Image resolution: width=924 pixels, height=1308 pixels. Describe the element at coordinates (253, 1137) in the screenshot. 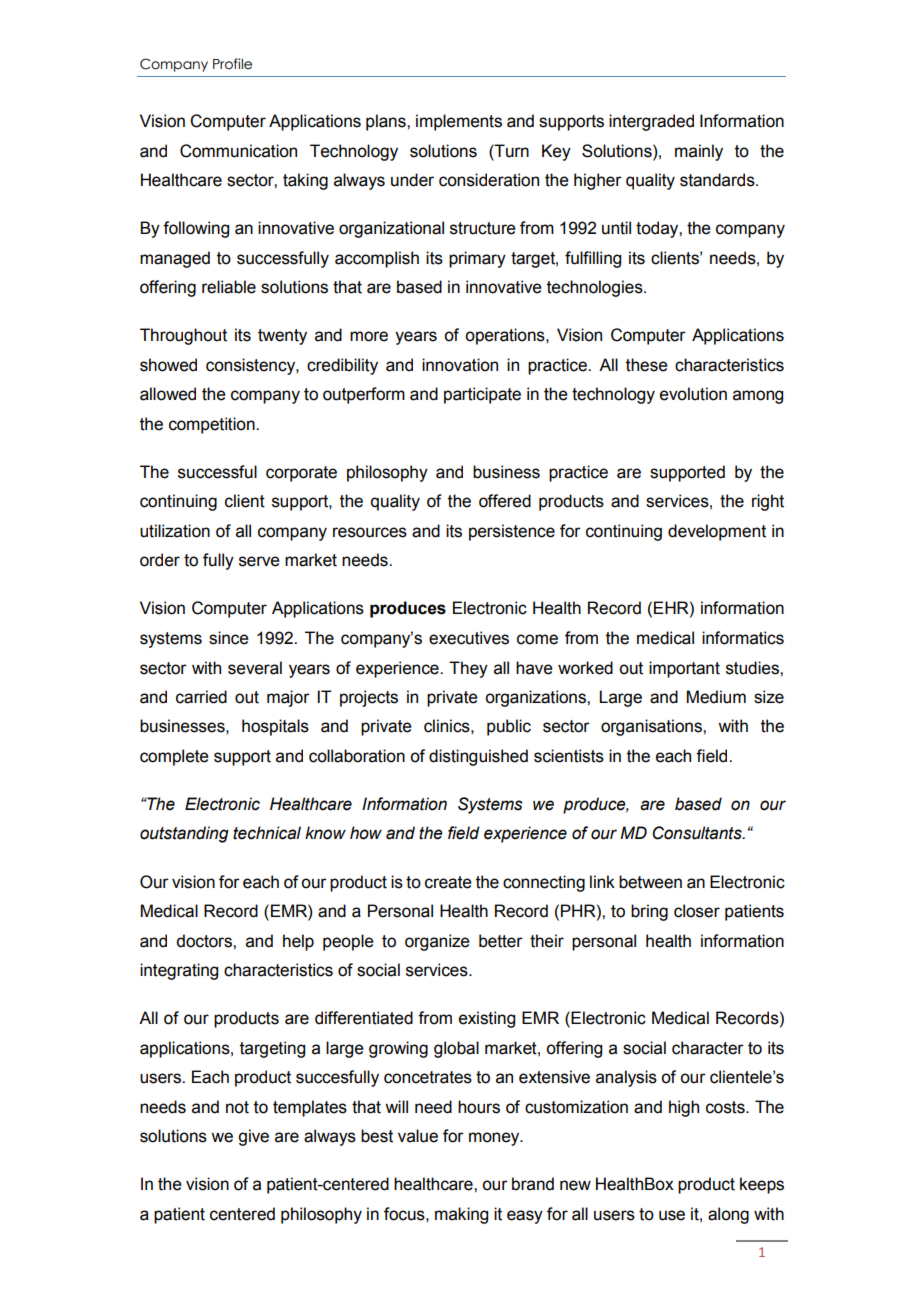

I see `give` at that location.
